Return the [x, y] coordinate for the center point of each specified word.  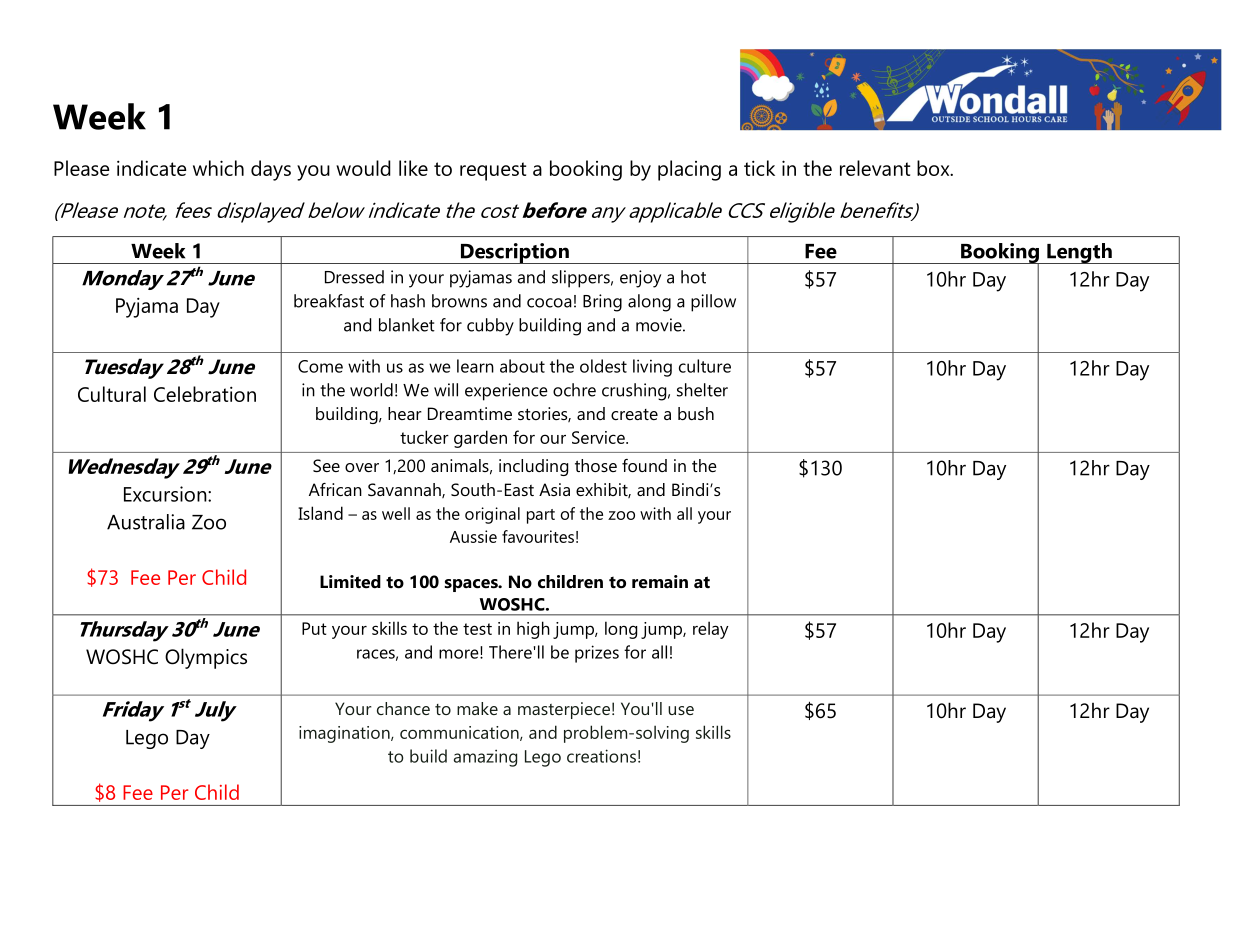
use [681, 710]
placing [689, 170]
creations [601, 756]
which [218, 168]
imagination [345, 734]
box [934, 168]
